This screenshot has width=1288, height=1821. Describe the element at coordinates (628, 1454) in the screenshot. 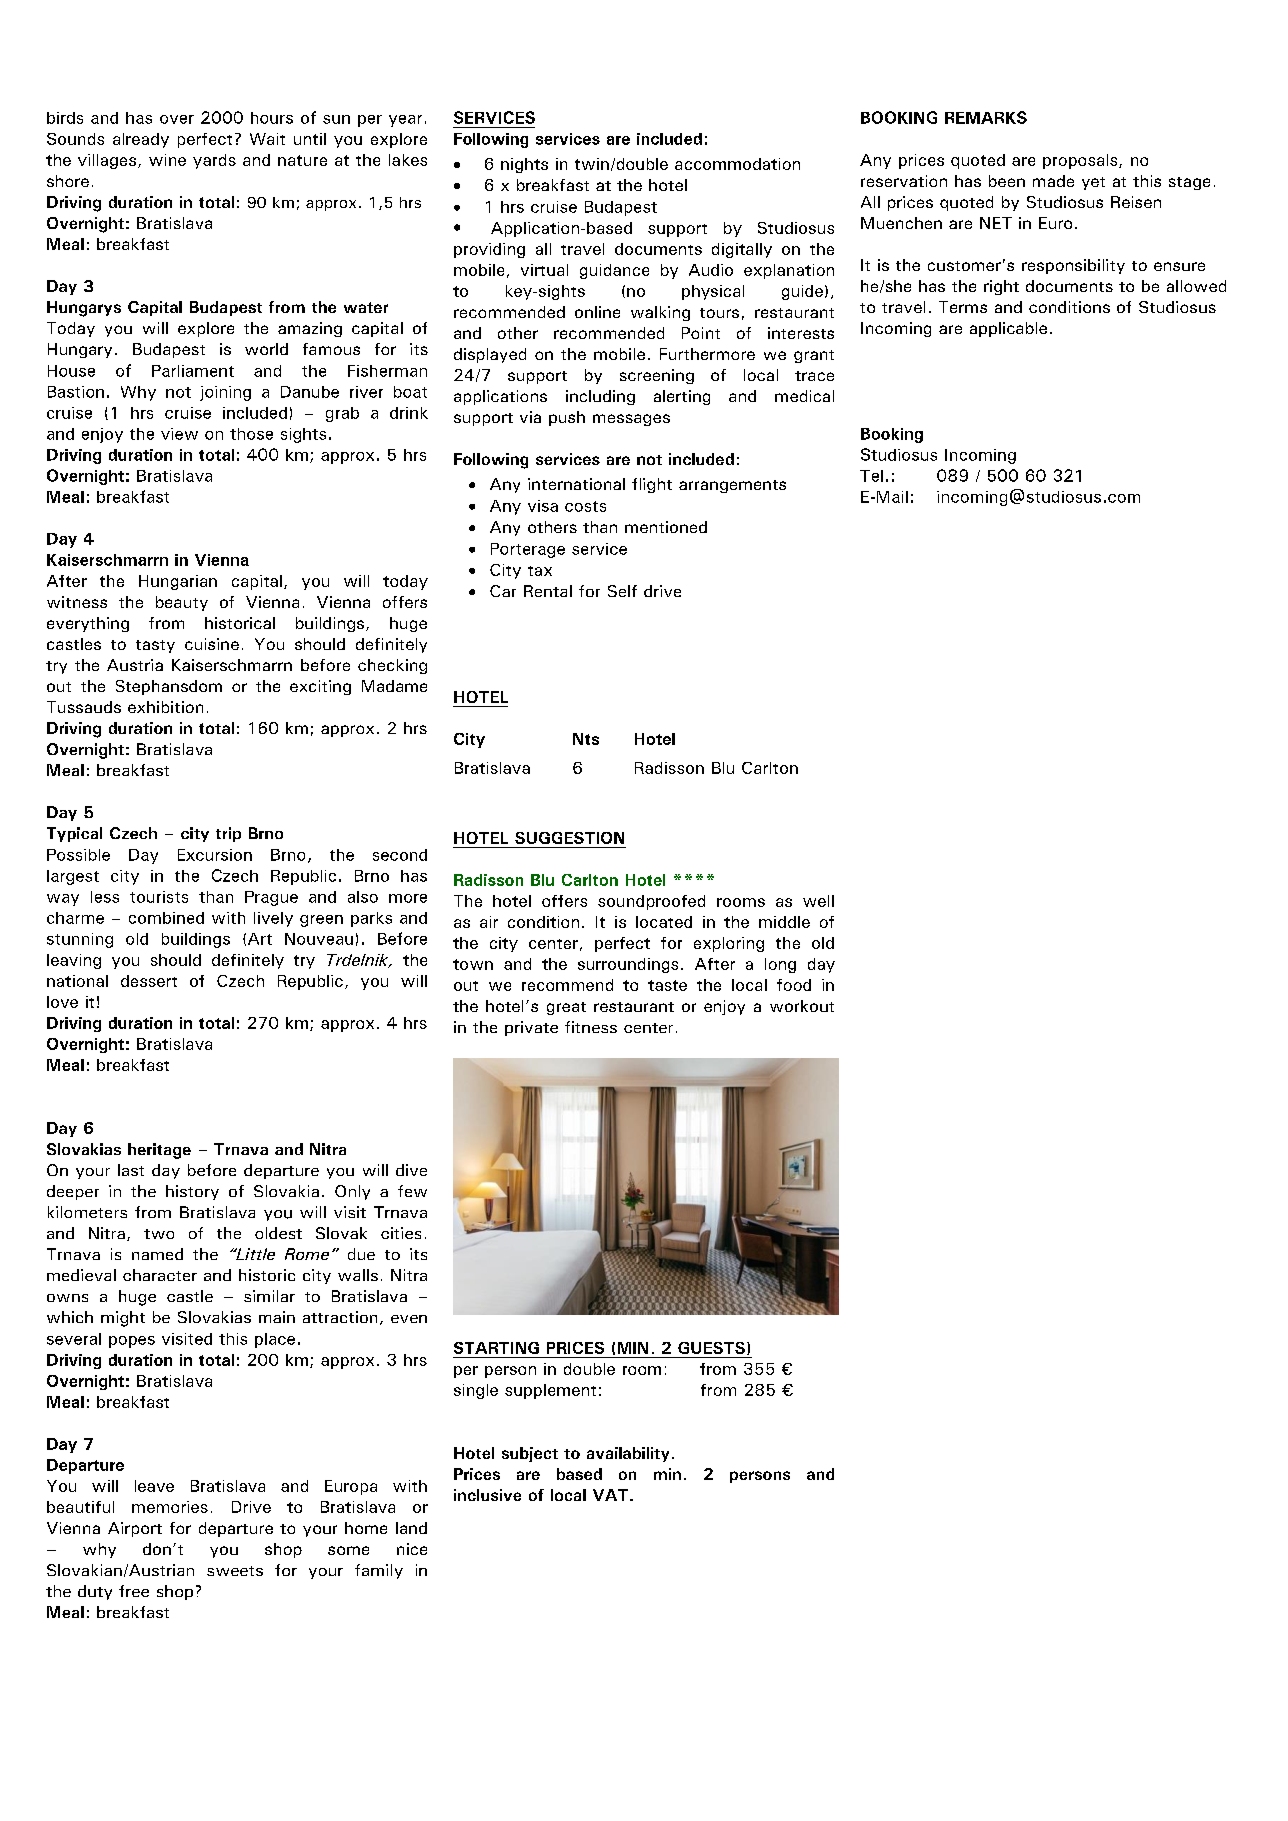

I see `availability` at that location.
